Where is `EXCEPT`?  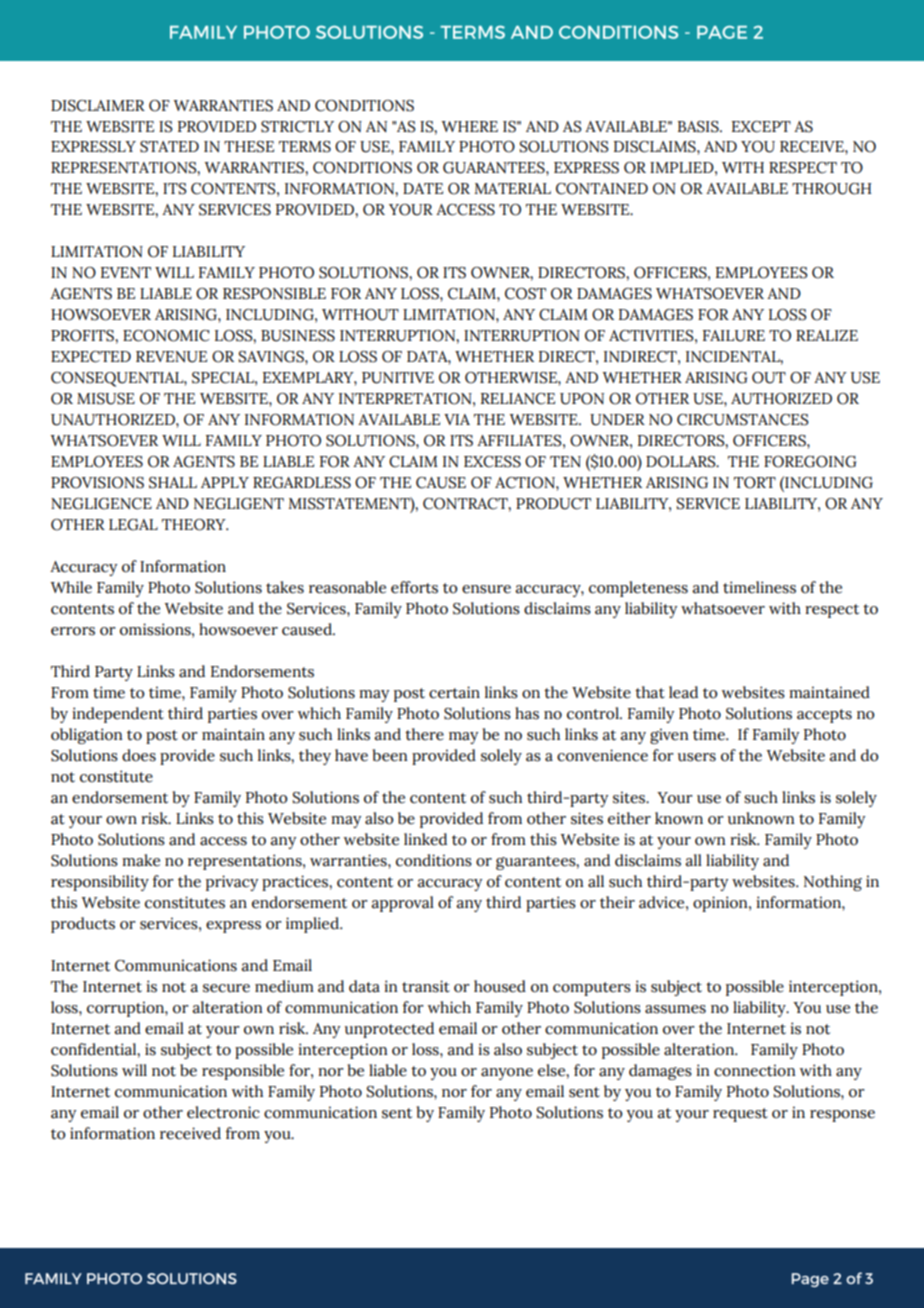 EXCEPT is located at coordinates (761, 127).
